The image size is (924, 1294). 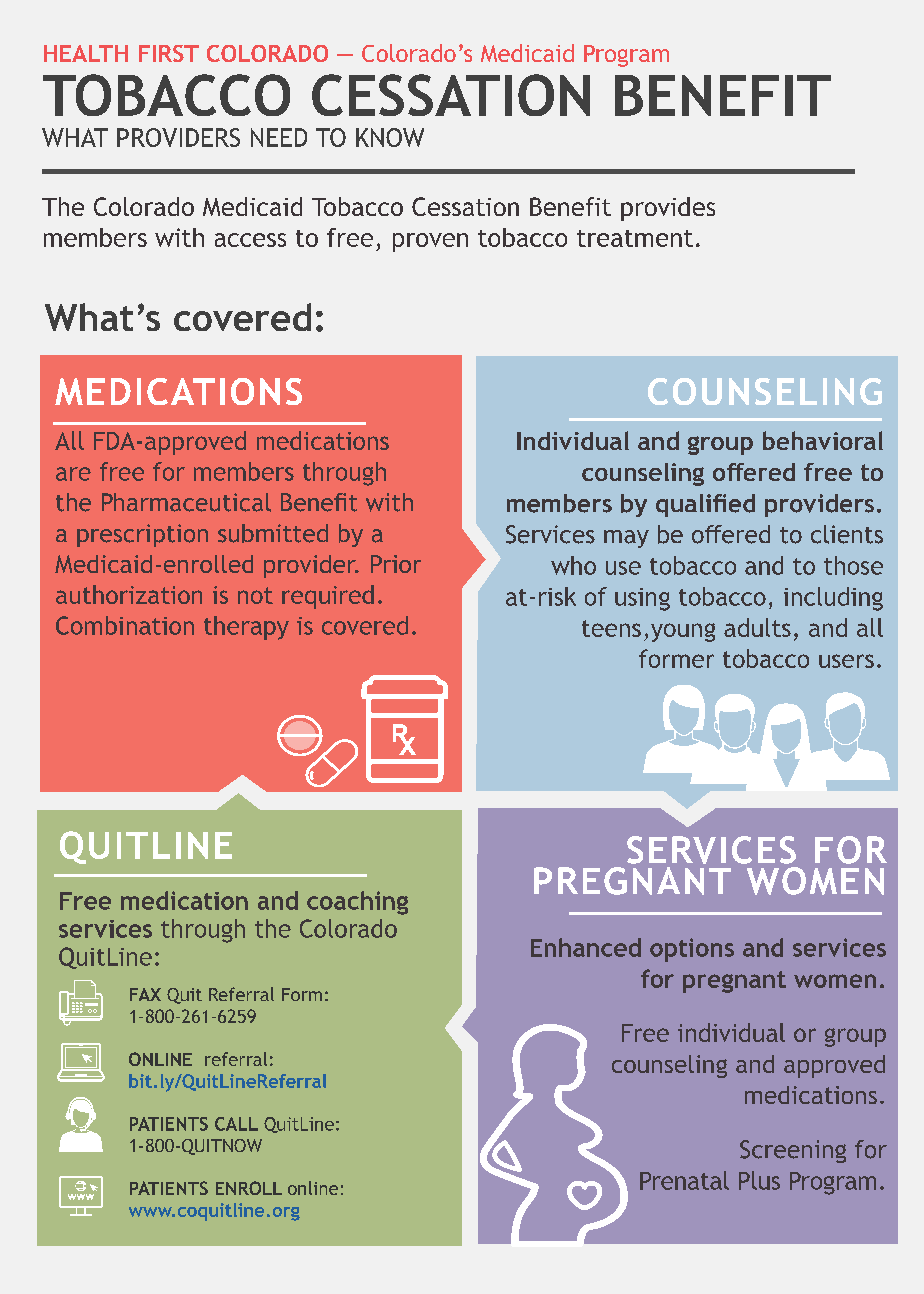 What do you see at coordinates (169, 53) in the screenshot?
I see `FIRST` at bounding box center [169, 53].
